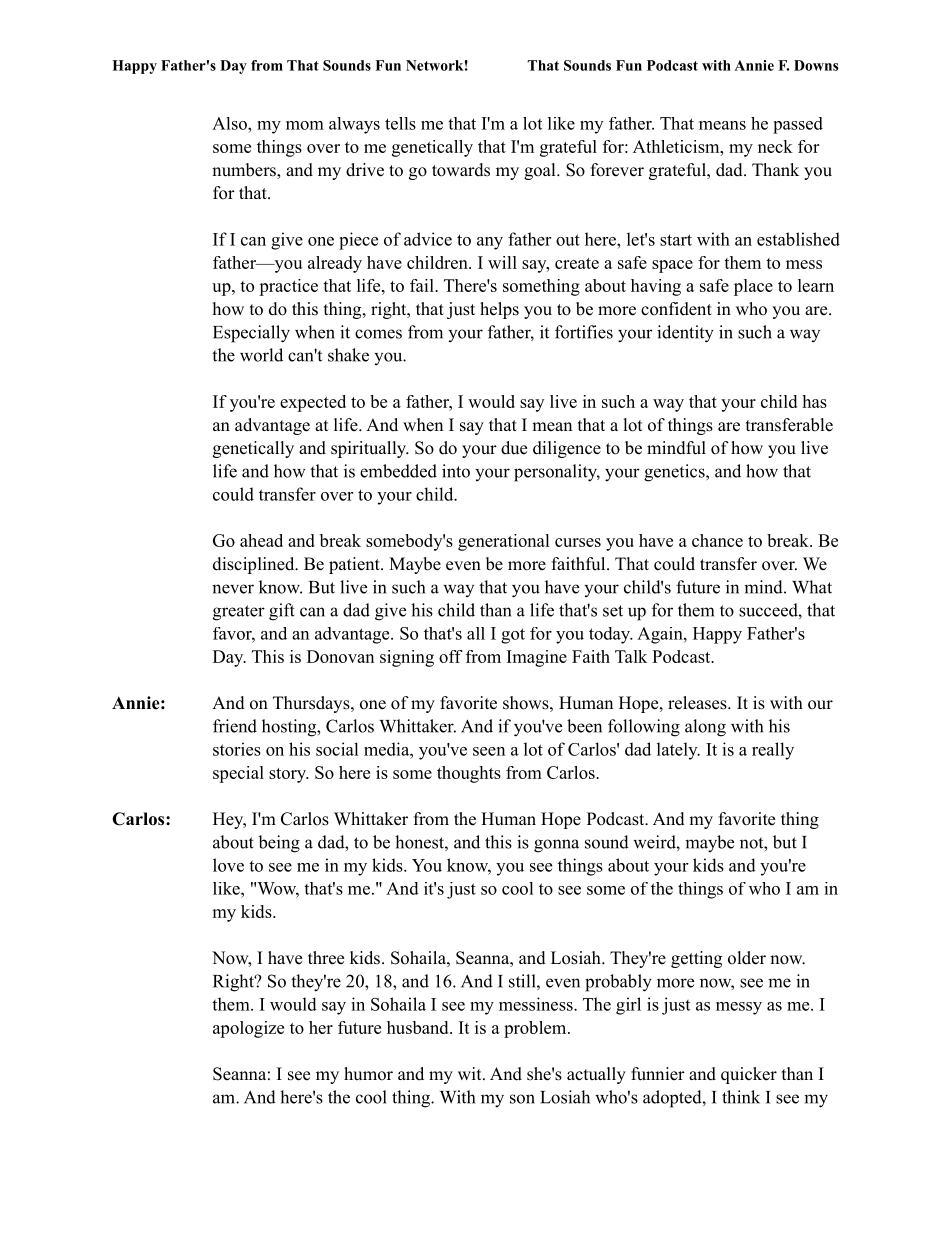 The image size is (952, 1233). I want to click on really, so click(773, 751).
